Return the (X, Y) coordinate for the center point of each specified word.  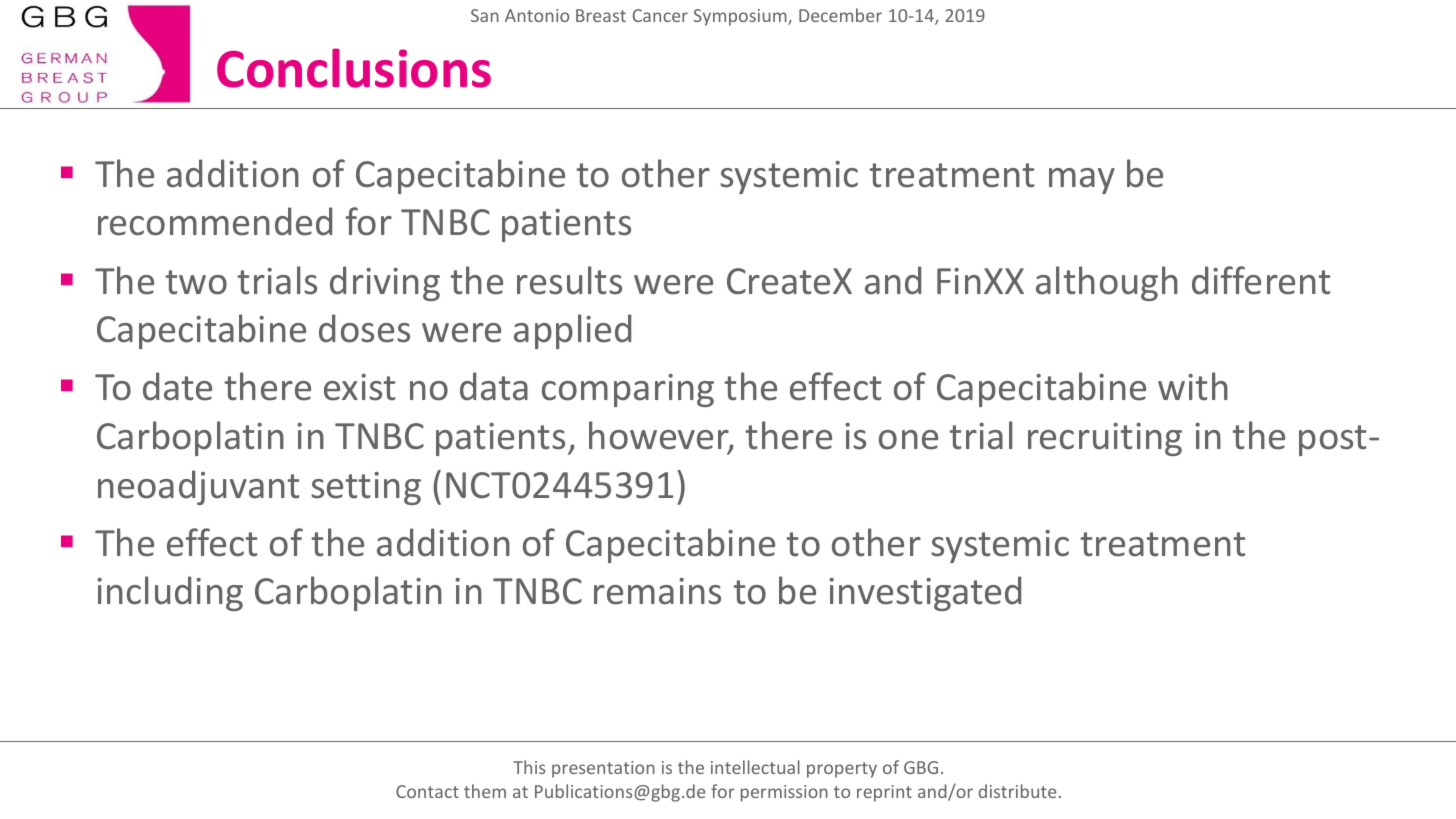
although (1107, 283)
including (170, 593)
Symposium (741, 17)
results (569, 280)
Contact (427, 791)
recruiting (1105, 439)
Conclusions (354, 68)
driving (385, 283)
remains (657, 591)
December (840, 15)
